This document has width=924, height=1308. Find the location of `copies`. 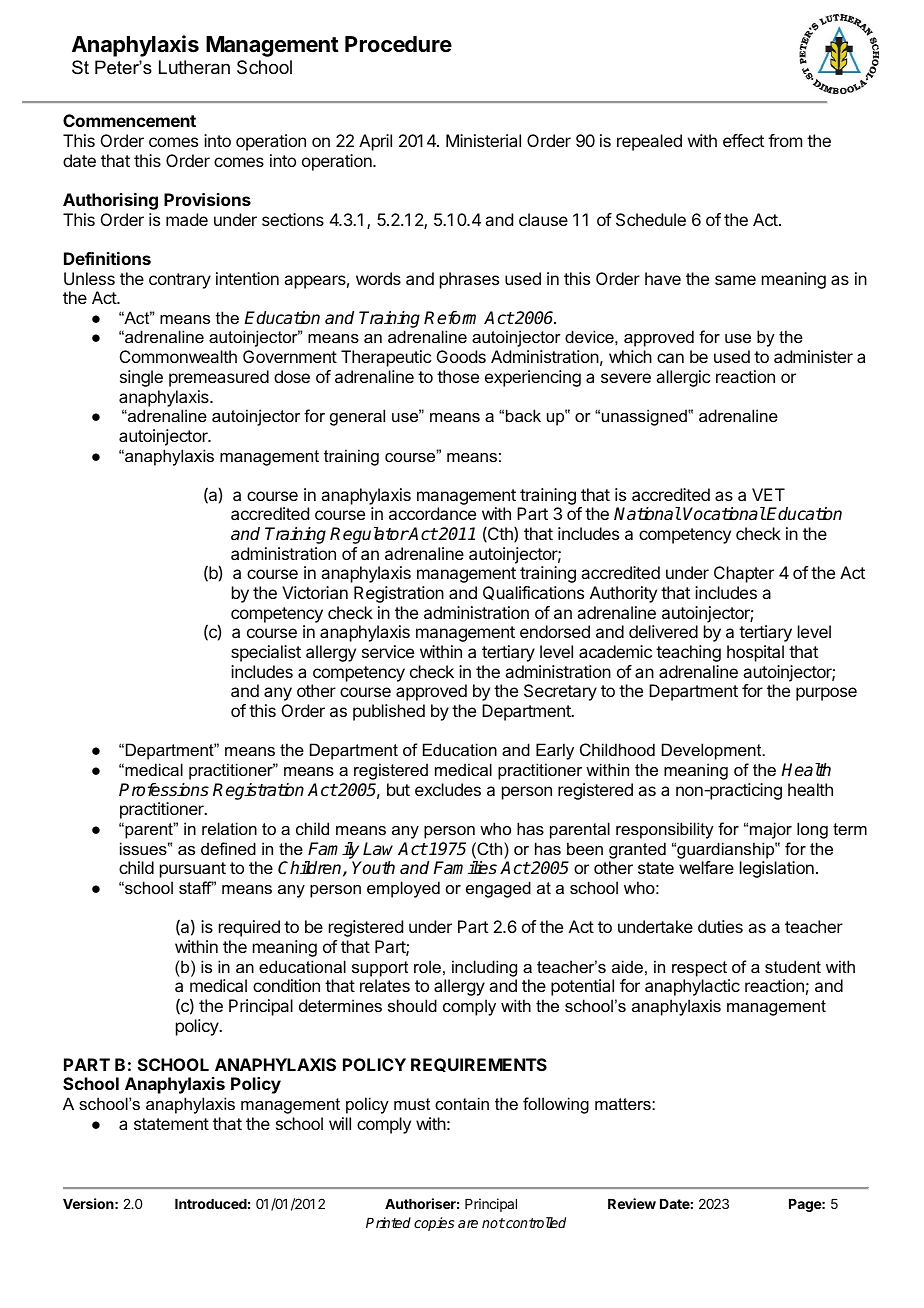

copies is located at coordinates (434, 1224).
